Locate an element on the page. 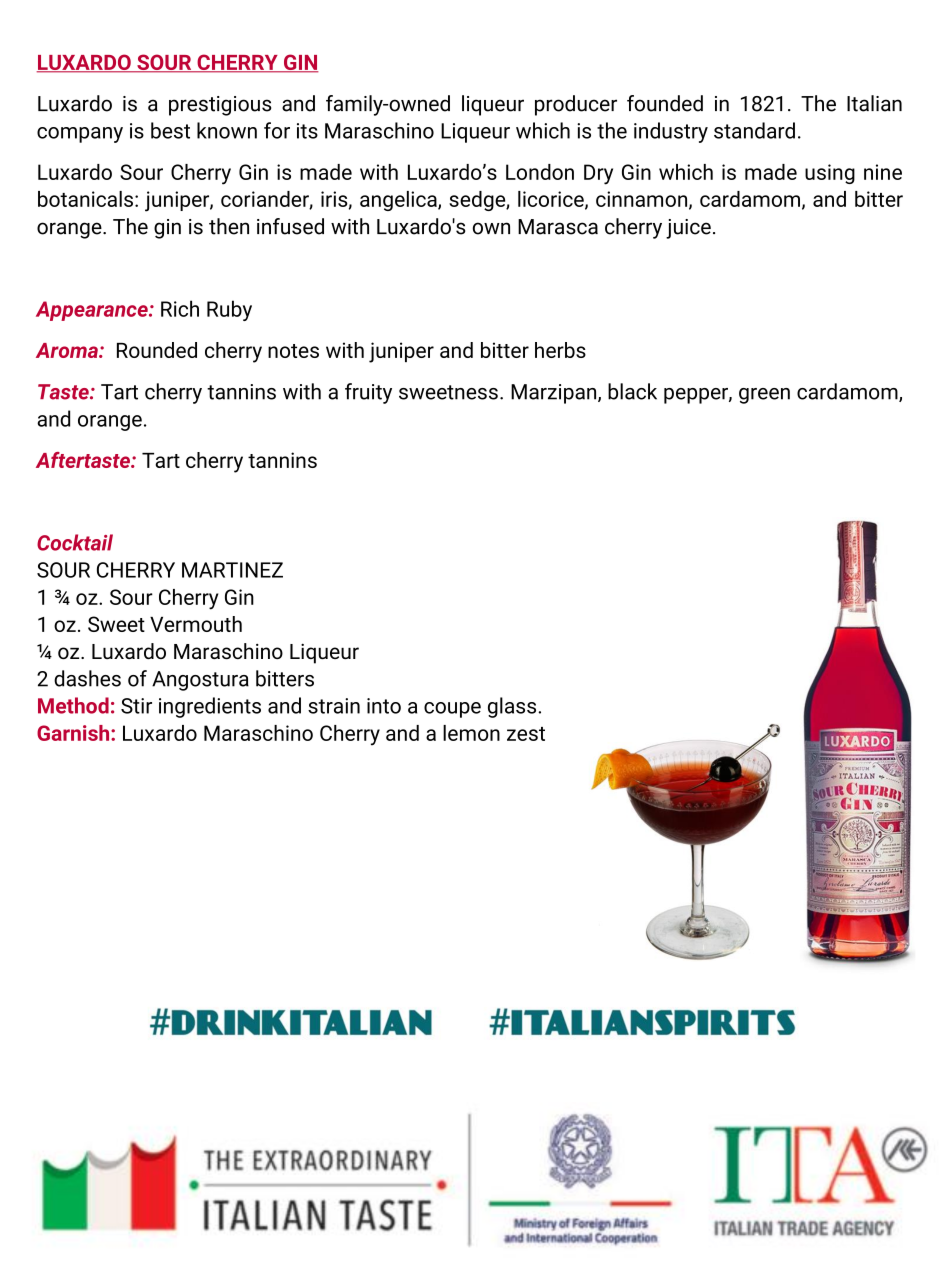 This page has height=1270, width=952. black is located at coordinates (632, 391).
